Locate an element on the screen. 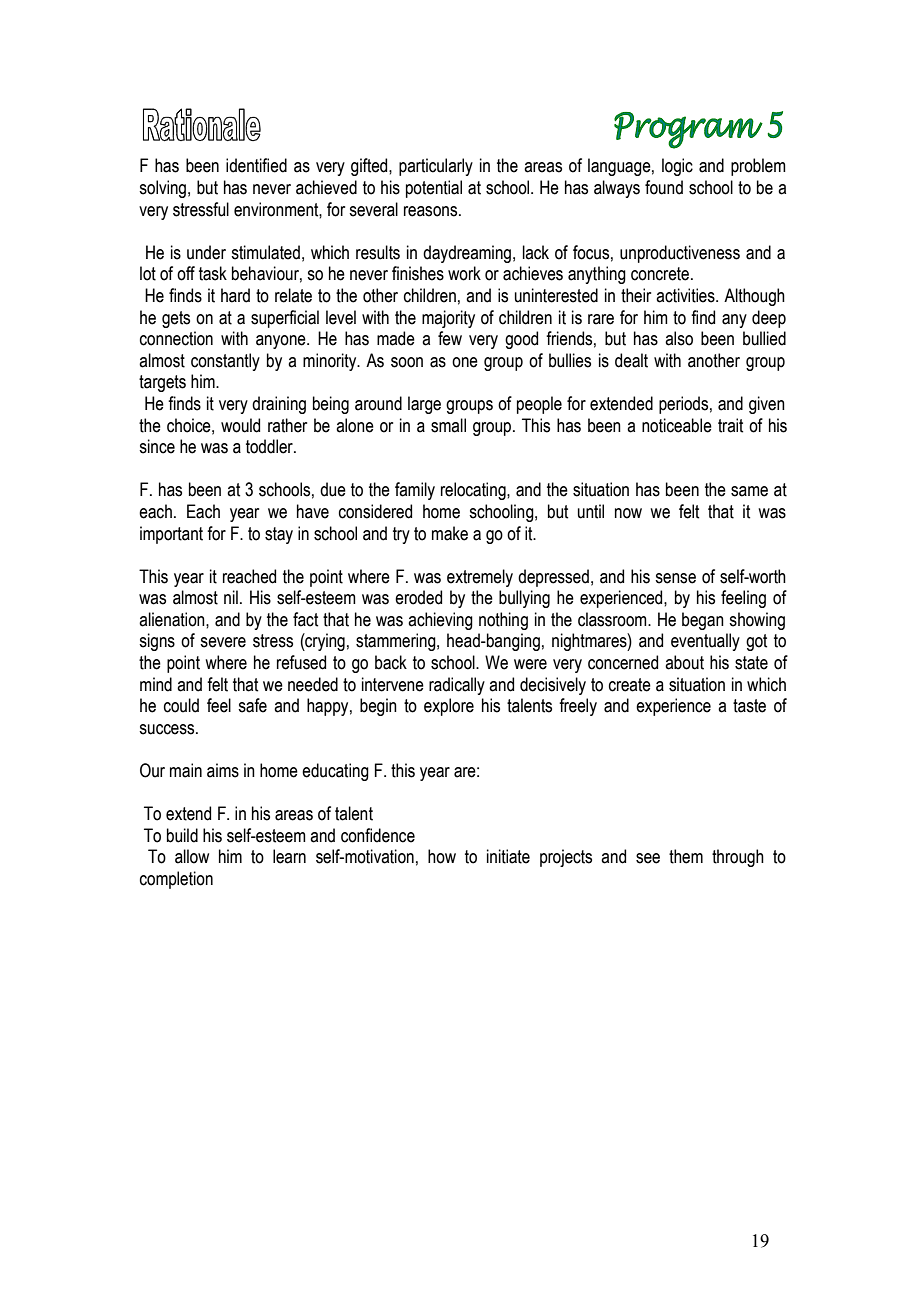 Image resolution: width=924 pixels, height=1308 pixels. eventually is located at coordinates (705, 642).
